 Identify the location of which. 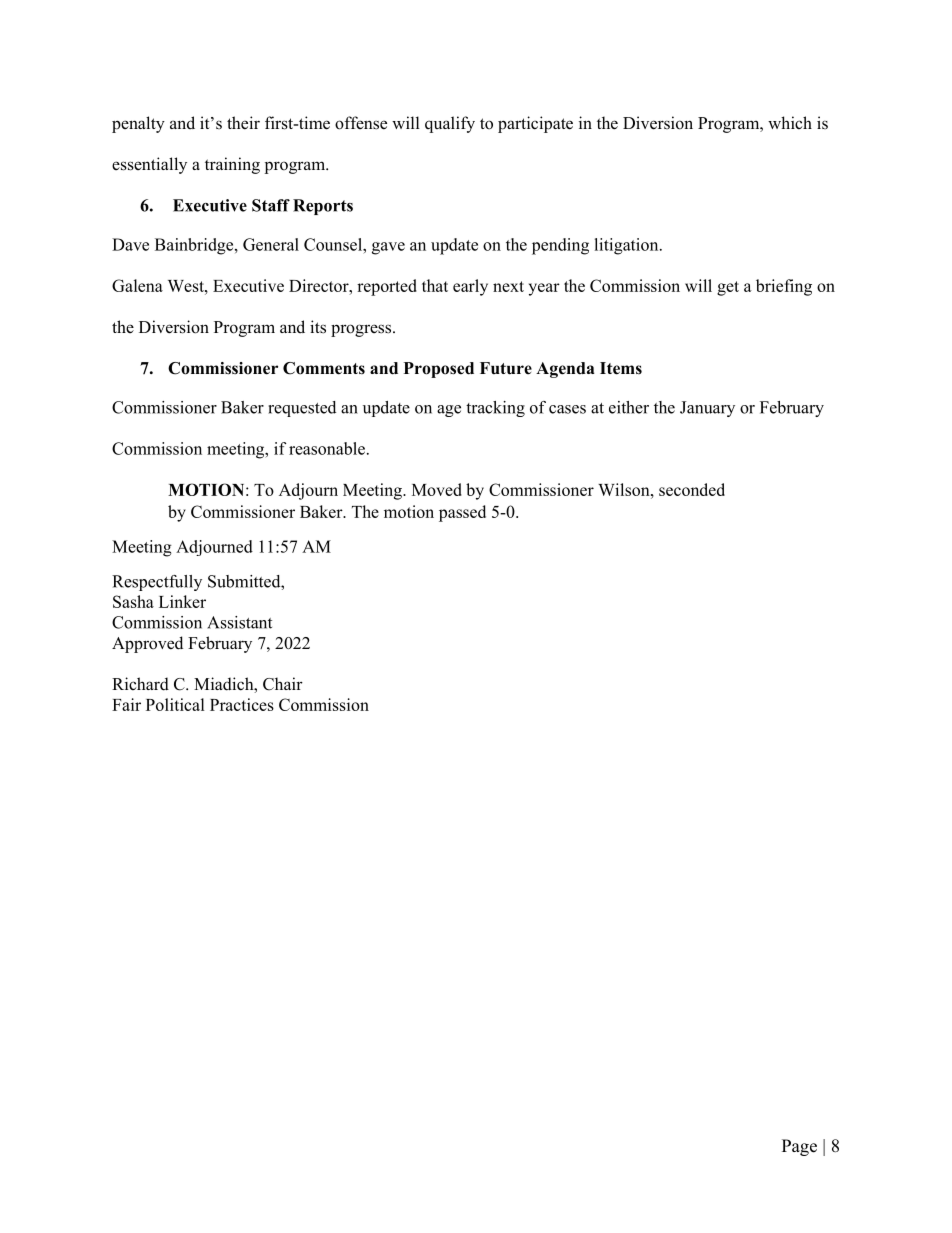
(790, 122).
